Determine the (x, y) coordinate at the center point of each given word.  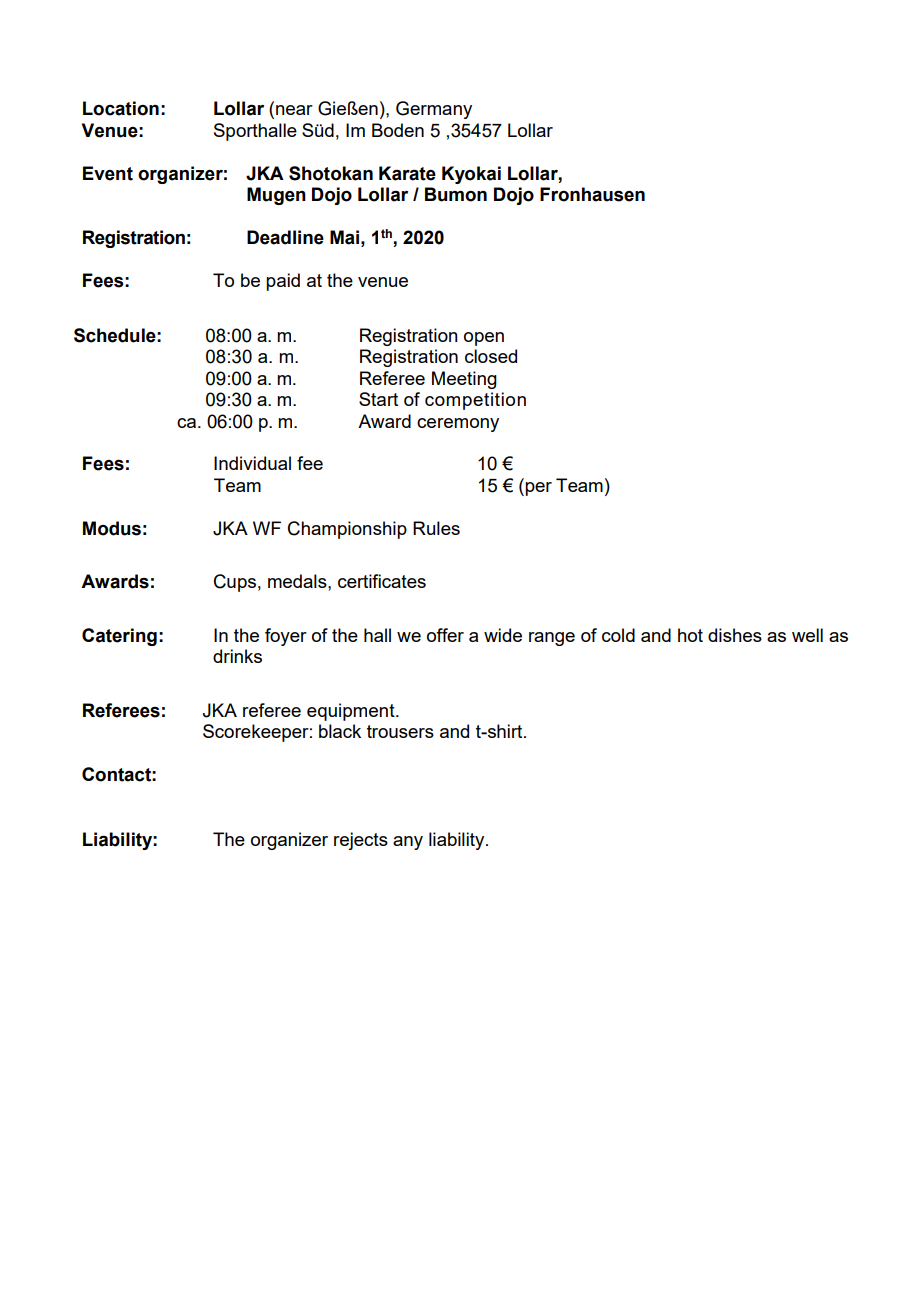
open (484, 339)
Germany (434, 110)
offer (445, 635)
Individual (252, 463)
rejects (361, 841)
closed (491, 356)
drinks (237, 656)
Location (121, 108)
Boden (398, 130)
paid (283, 282)
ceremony (458, 425)
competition (475, 401)
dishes (735, 635)
